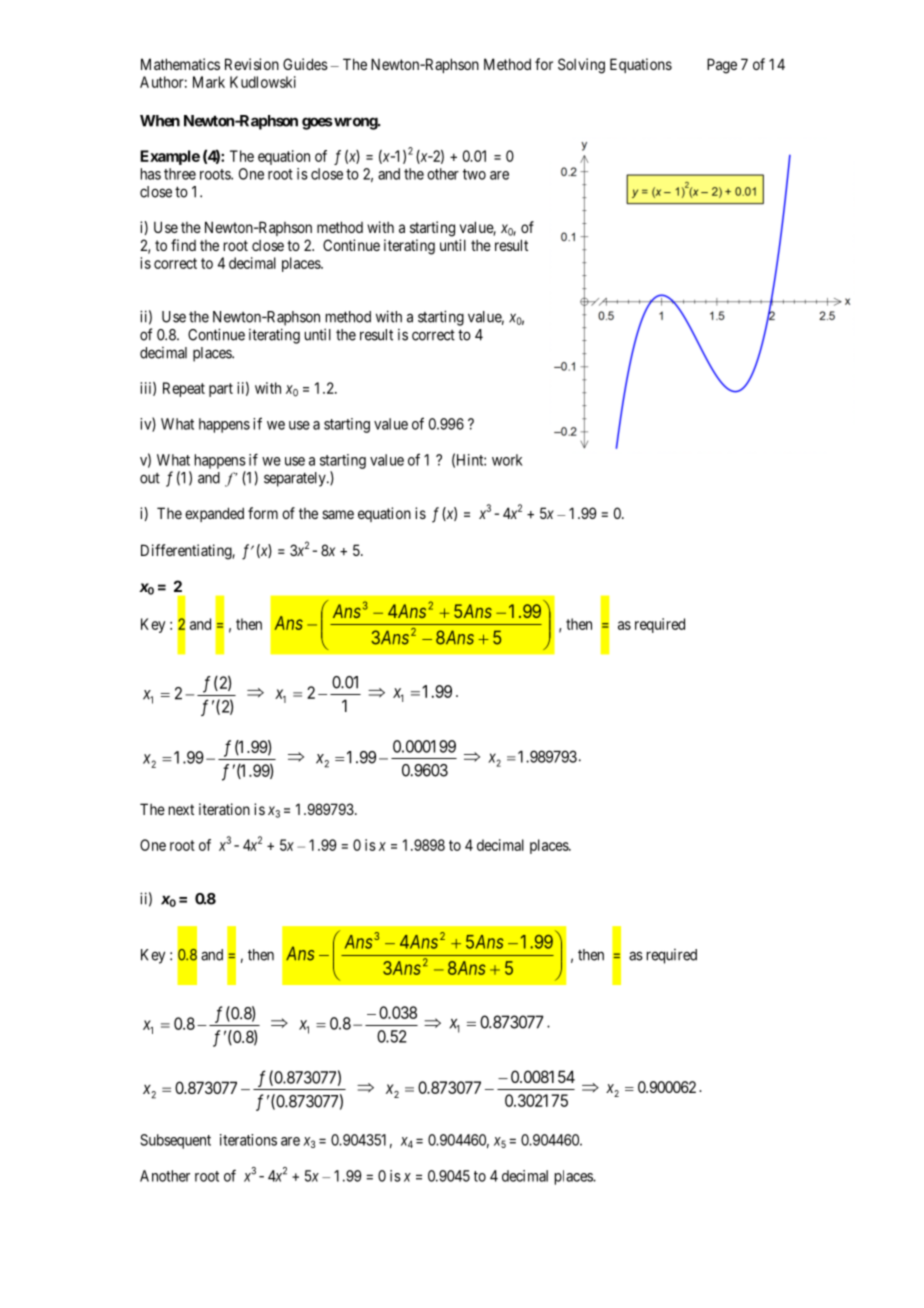 The height and width of the screenshot is (1308, 924). Describe the element at coordinates (175, 1141) in the screenshot. I see `Subsequent` at that location.
